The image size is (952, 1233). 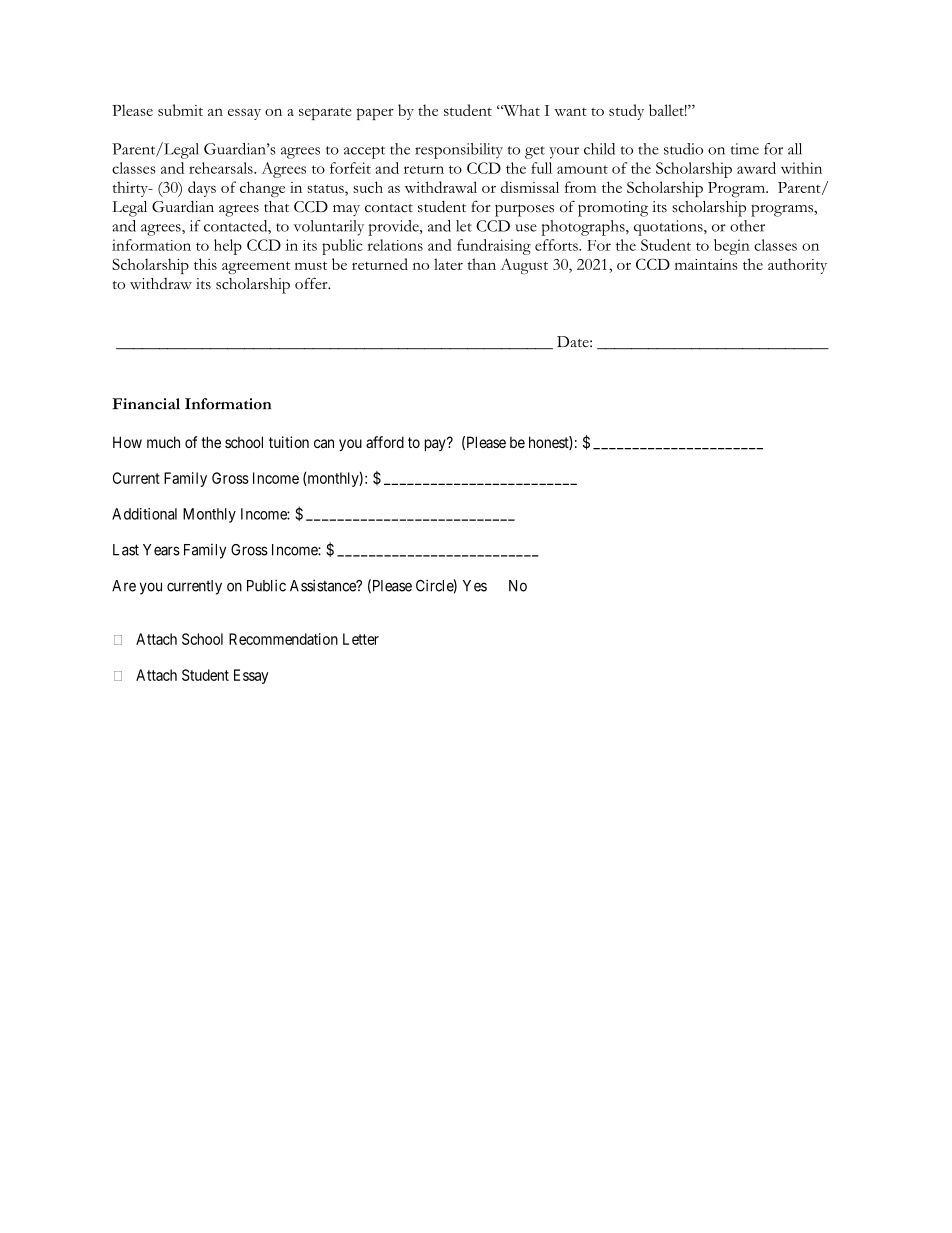 What do you see at coordinates (283, 639) in the screenshot?
I see `Recommendation` at bounding box center [283, 639].
